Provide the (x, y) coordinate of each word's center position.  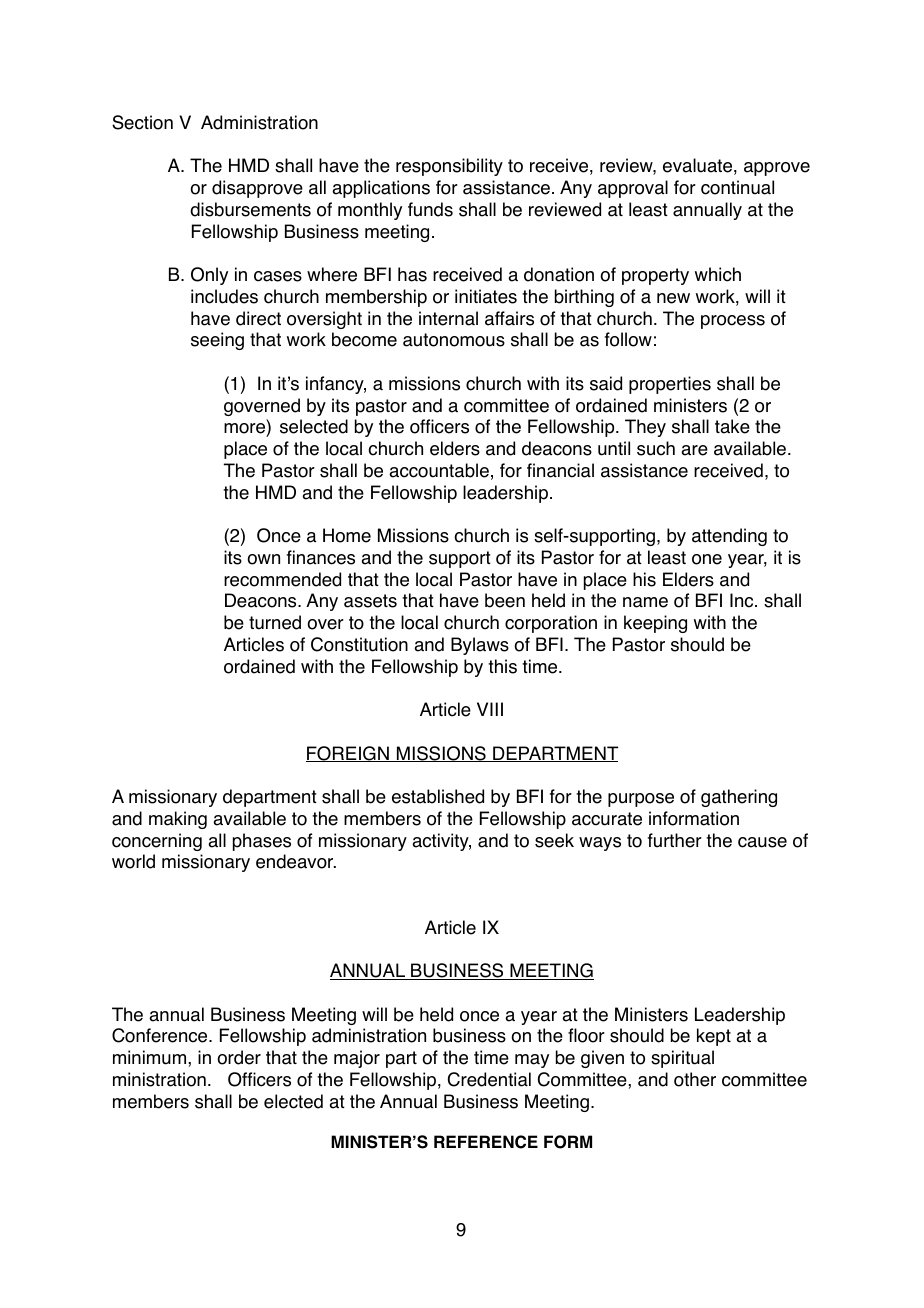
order (239, 1057)
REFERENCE (486, 1142)
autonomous (454, 340)
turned (275, 622)
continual (737, 187)
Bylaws (480, 646)
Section (142, 122)
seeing (217, 341)
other (695, 1079)
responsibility (449, 167)
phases (262, 842)
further (675, 840)
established (438, 796)
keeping (655, 624)
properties (670, 385)
